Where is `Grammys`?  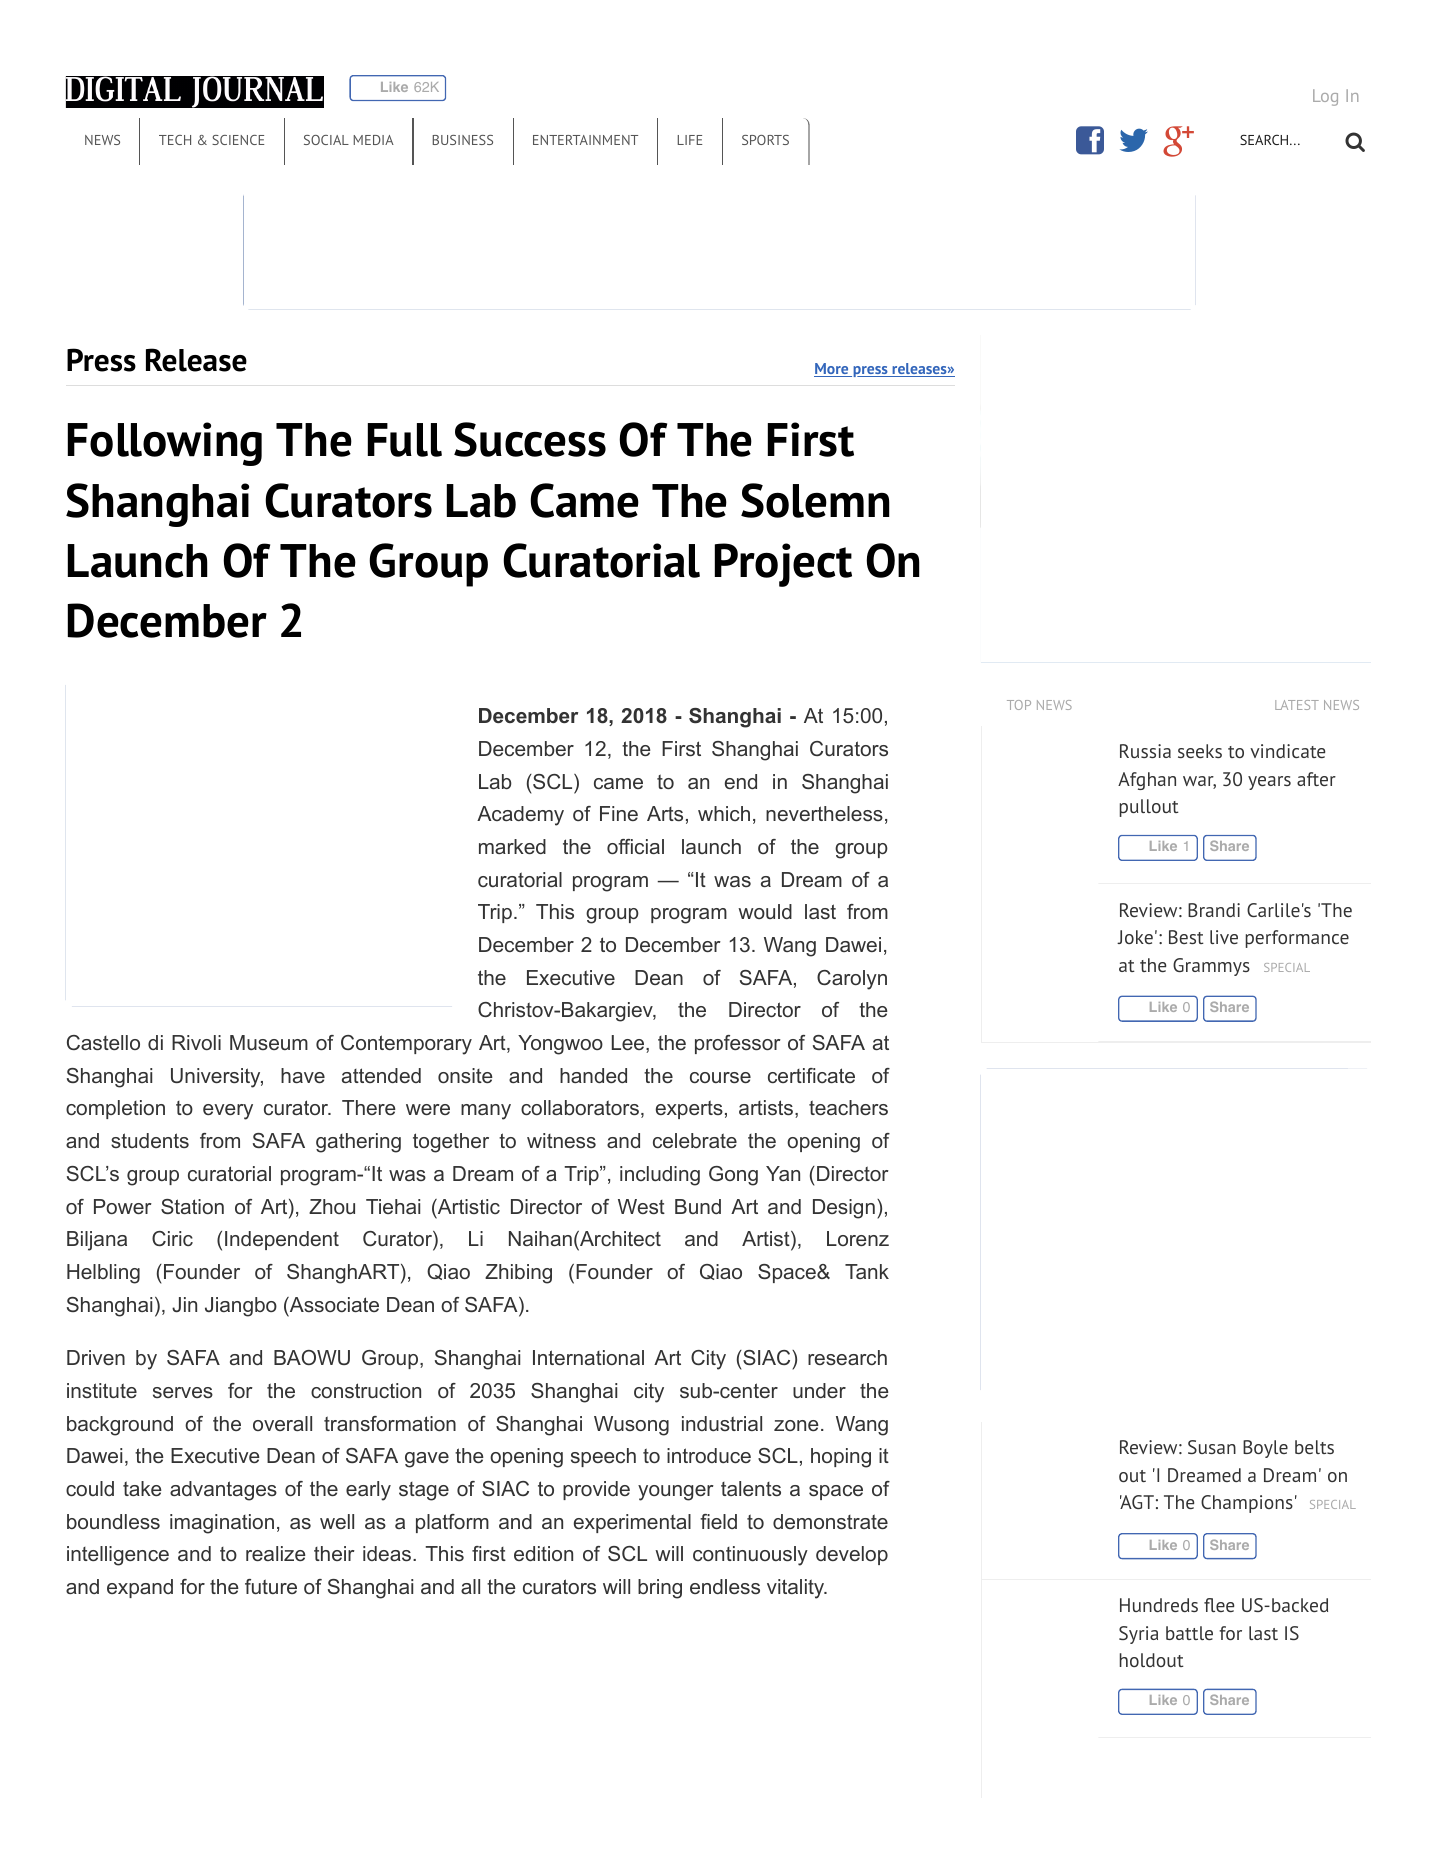 Grammys is located at coordinates (1211, 967).
